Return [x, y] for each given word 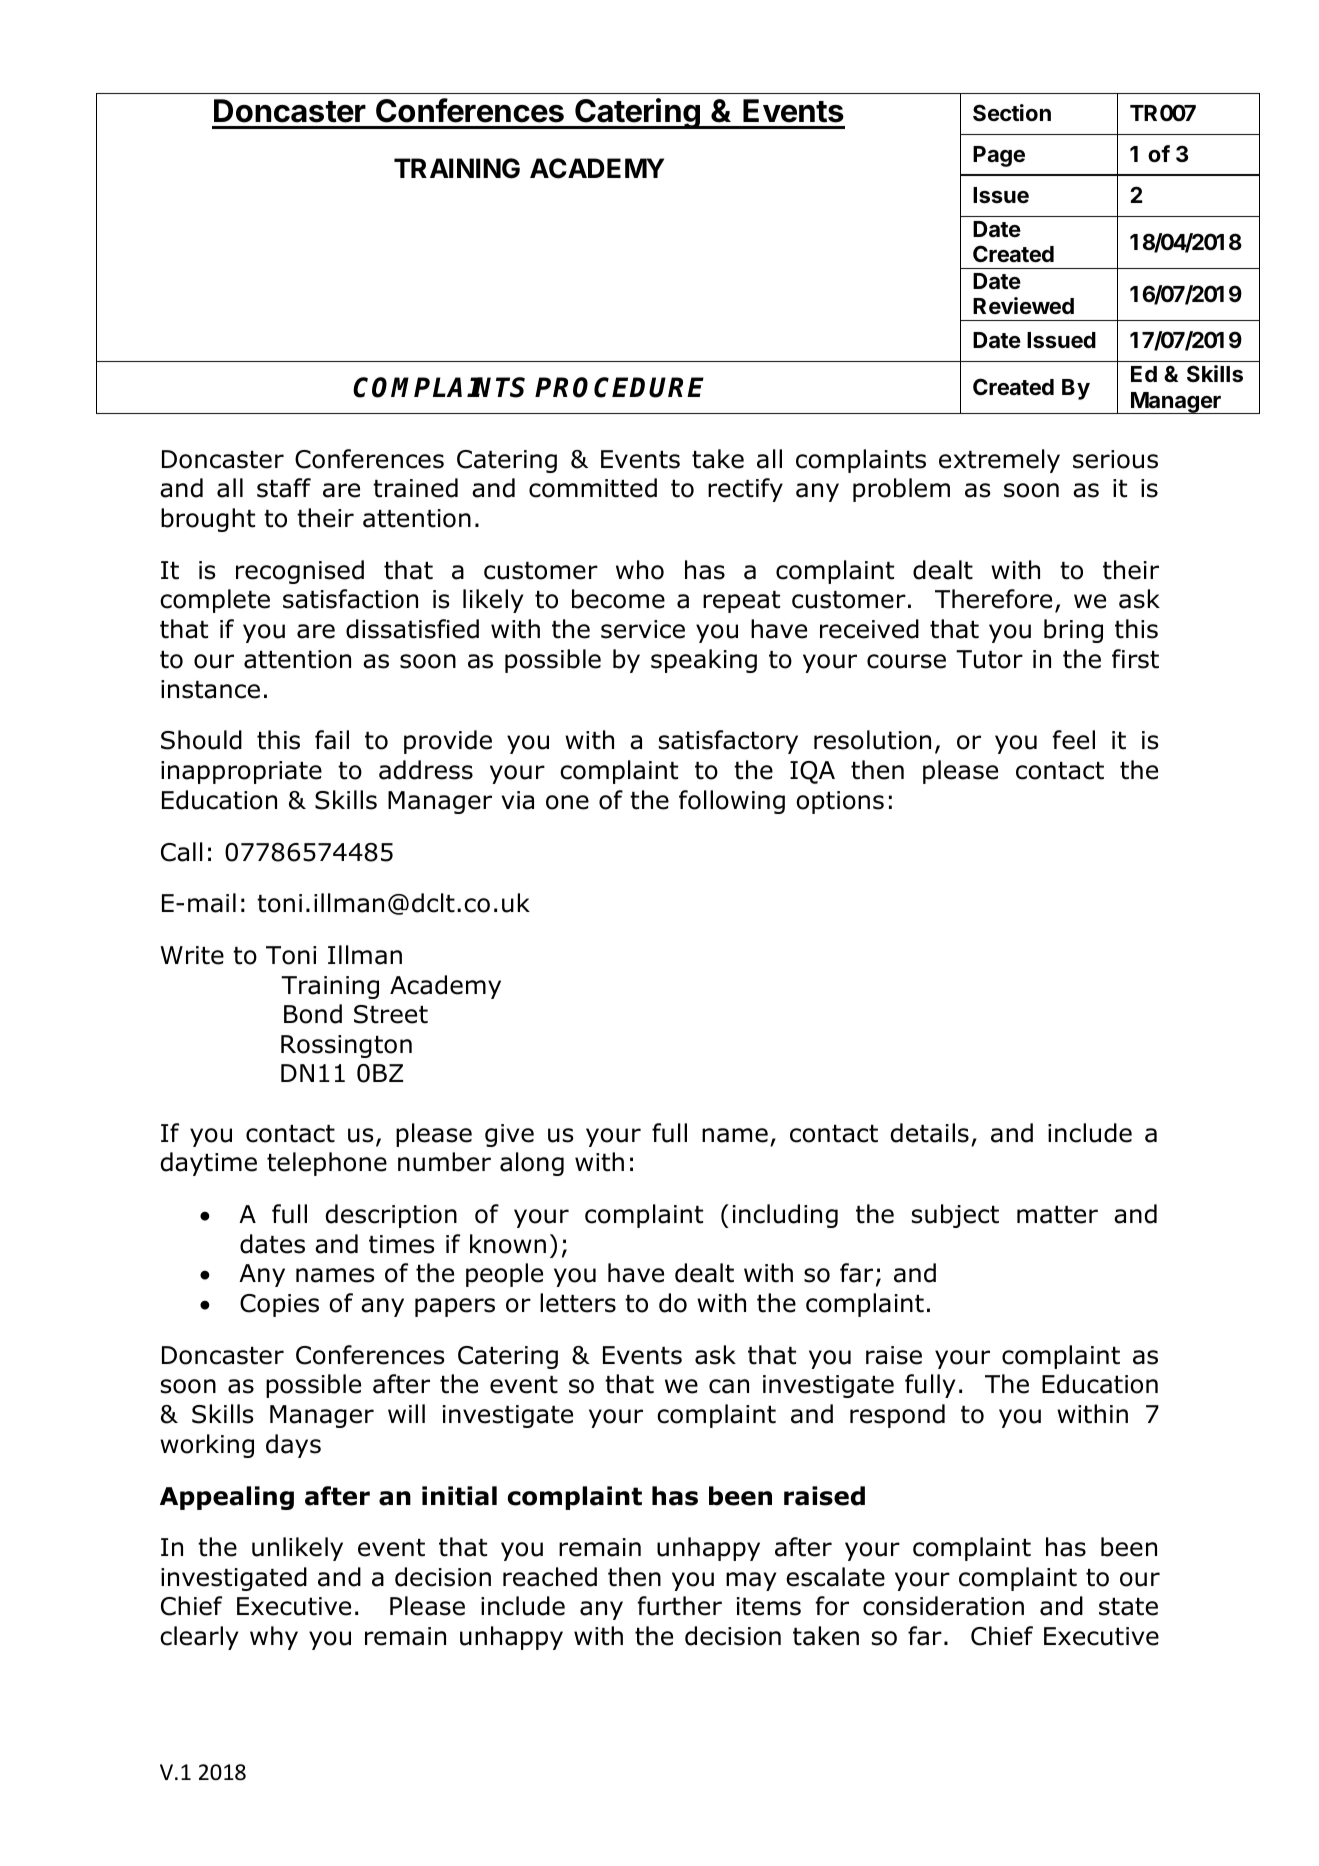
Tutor [989, 659]
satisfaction [350, 599]
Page [999, 156]
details [930, 1133]
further [680, 1606]
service [643, 629]
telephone [327, 1164]
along [532, 1164]
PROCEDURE [619, 387]
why [274, 1638]
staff [284, 488]
